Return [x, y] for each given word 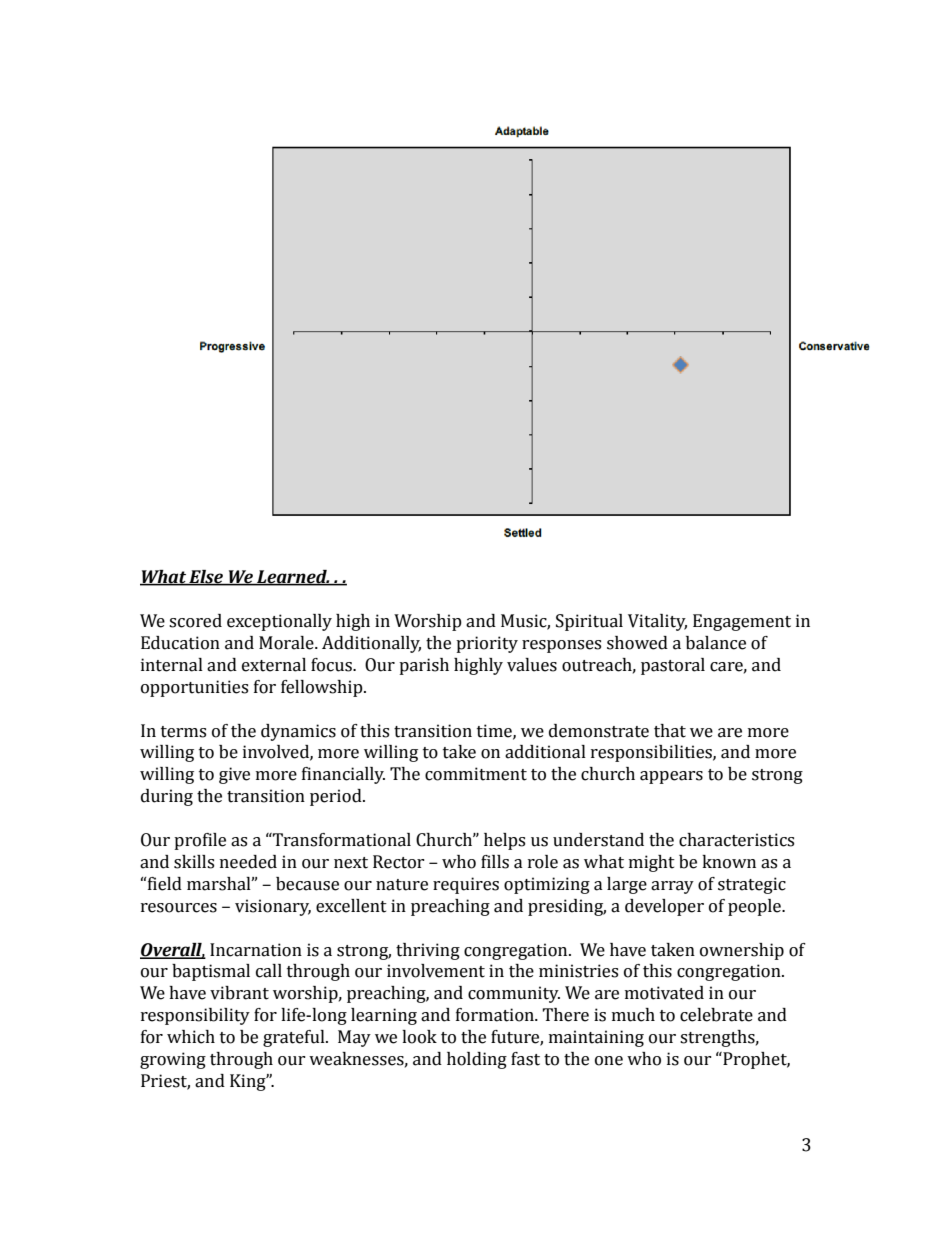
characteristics [736, 840]
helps [504, 841]
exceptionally [279, 622]
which [191, 1037]
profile [200, 841]
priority [487, 644]
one [609, 1061]
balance [716, 643]
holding [477, 1060]
